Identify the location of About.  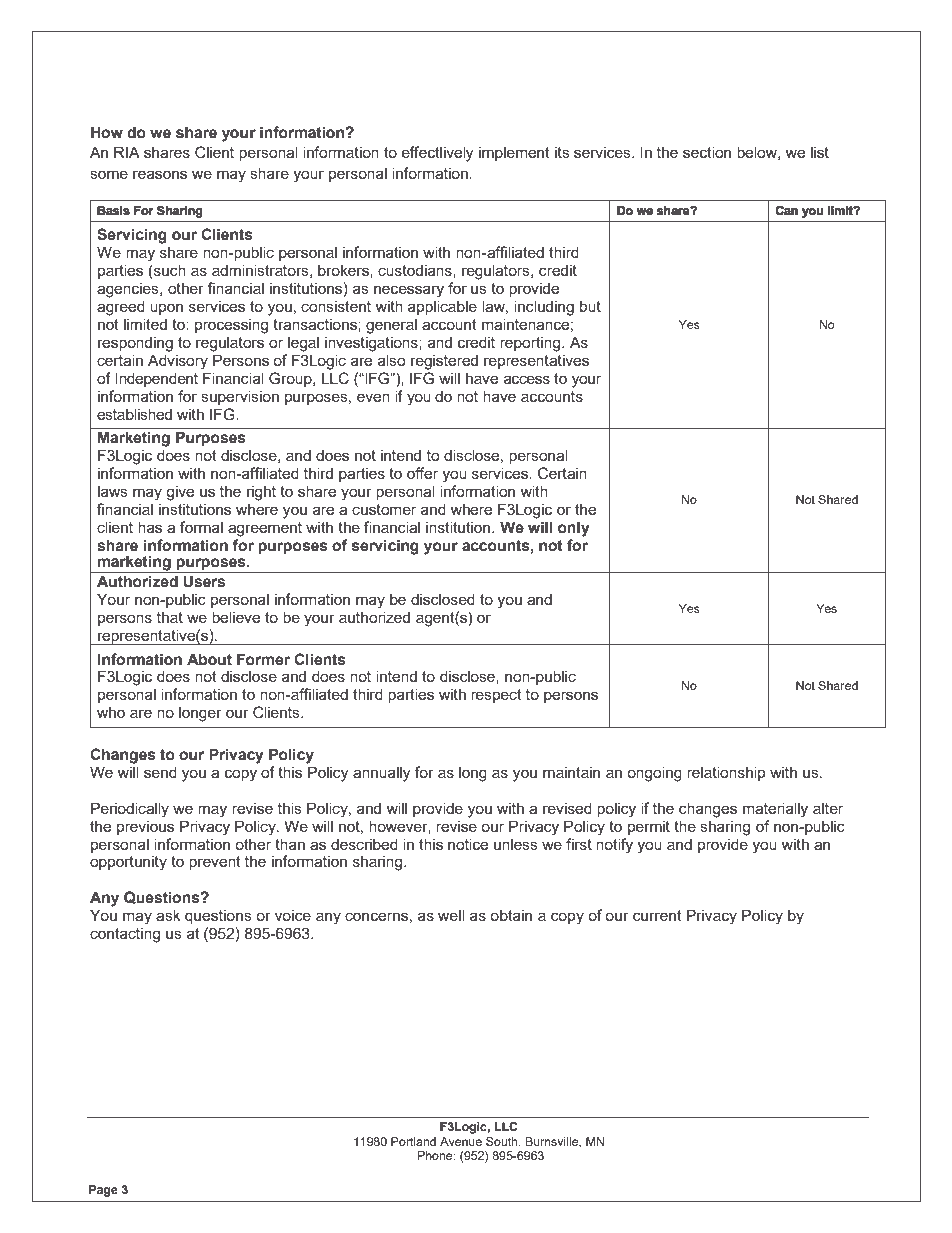
(209, 659).
